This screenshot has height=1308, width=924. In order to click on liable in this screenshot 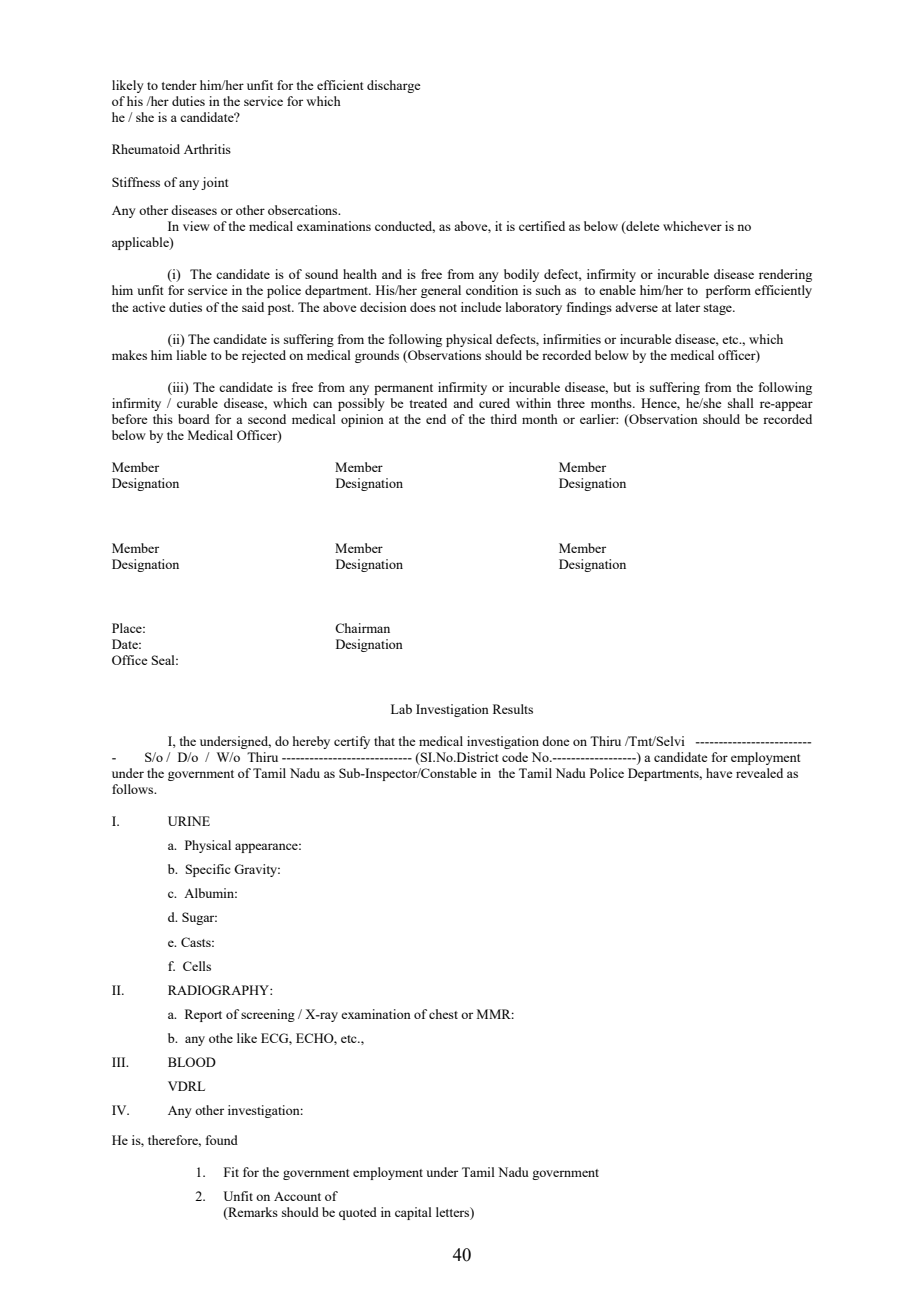, I will do `click(192, 355)`.
